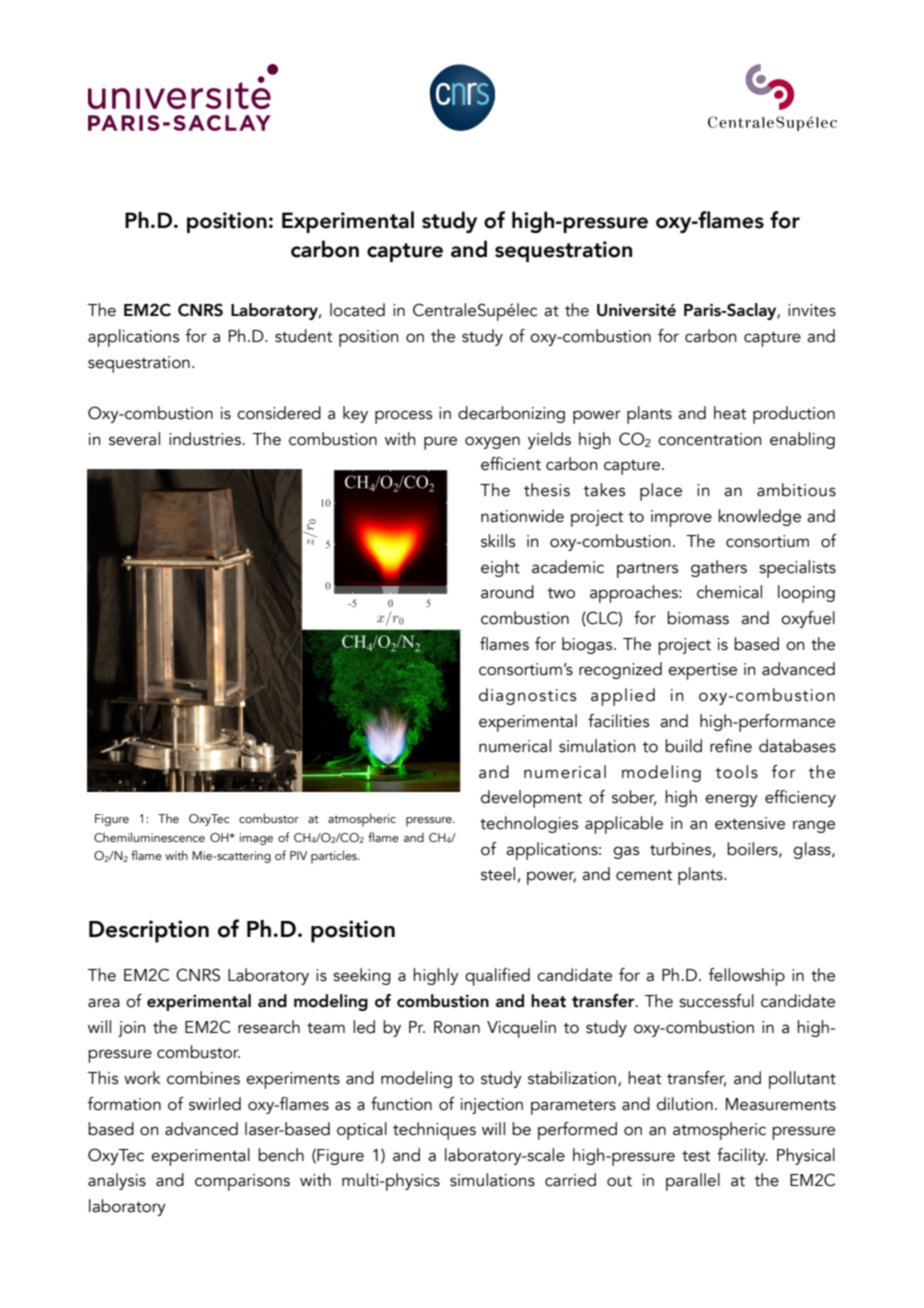 The image size is (924, 1308). Describe the element at coordinates (507, 592) in the screenshot. I see `around` at that location.
